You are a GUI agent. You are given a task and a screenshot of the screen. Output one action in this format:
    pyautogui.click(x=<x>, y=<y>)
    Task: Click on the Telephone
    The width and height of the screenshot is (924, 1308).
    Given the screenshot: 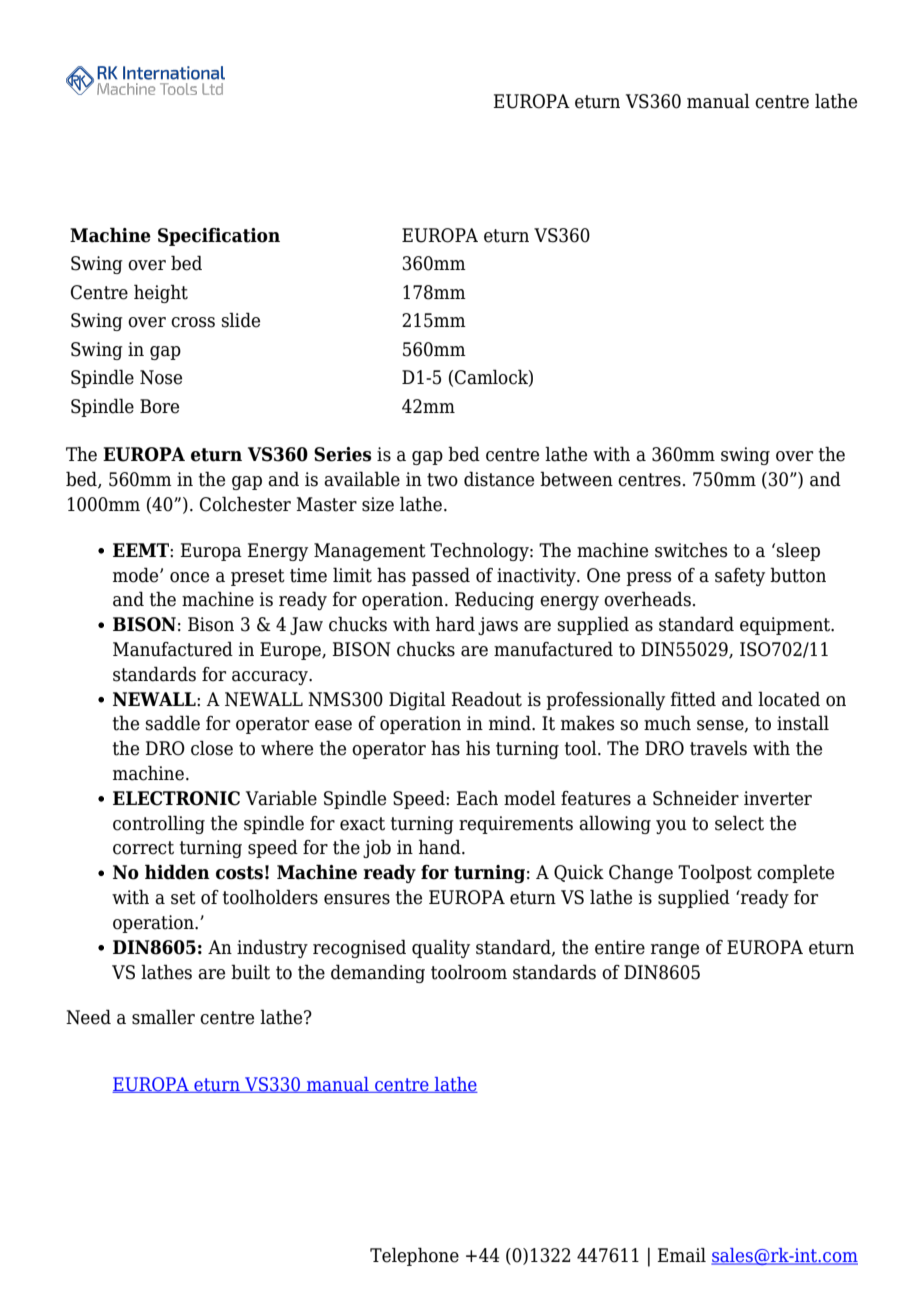 What is the action you would take?
    pyautogui.click(x=414, y=1256)
